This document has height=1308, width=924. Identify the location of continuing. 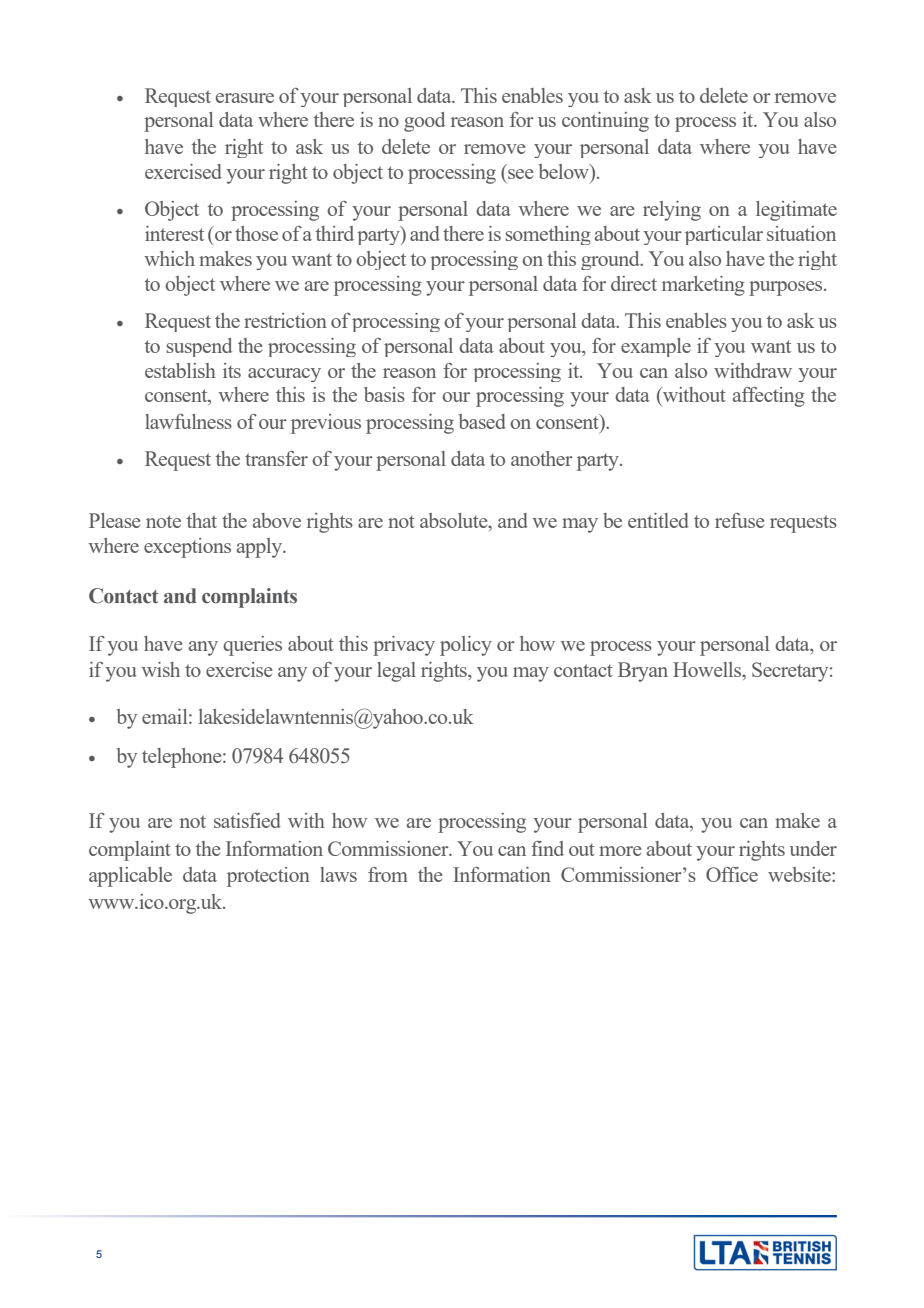
(605, 122).
